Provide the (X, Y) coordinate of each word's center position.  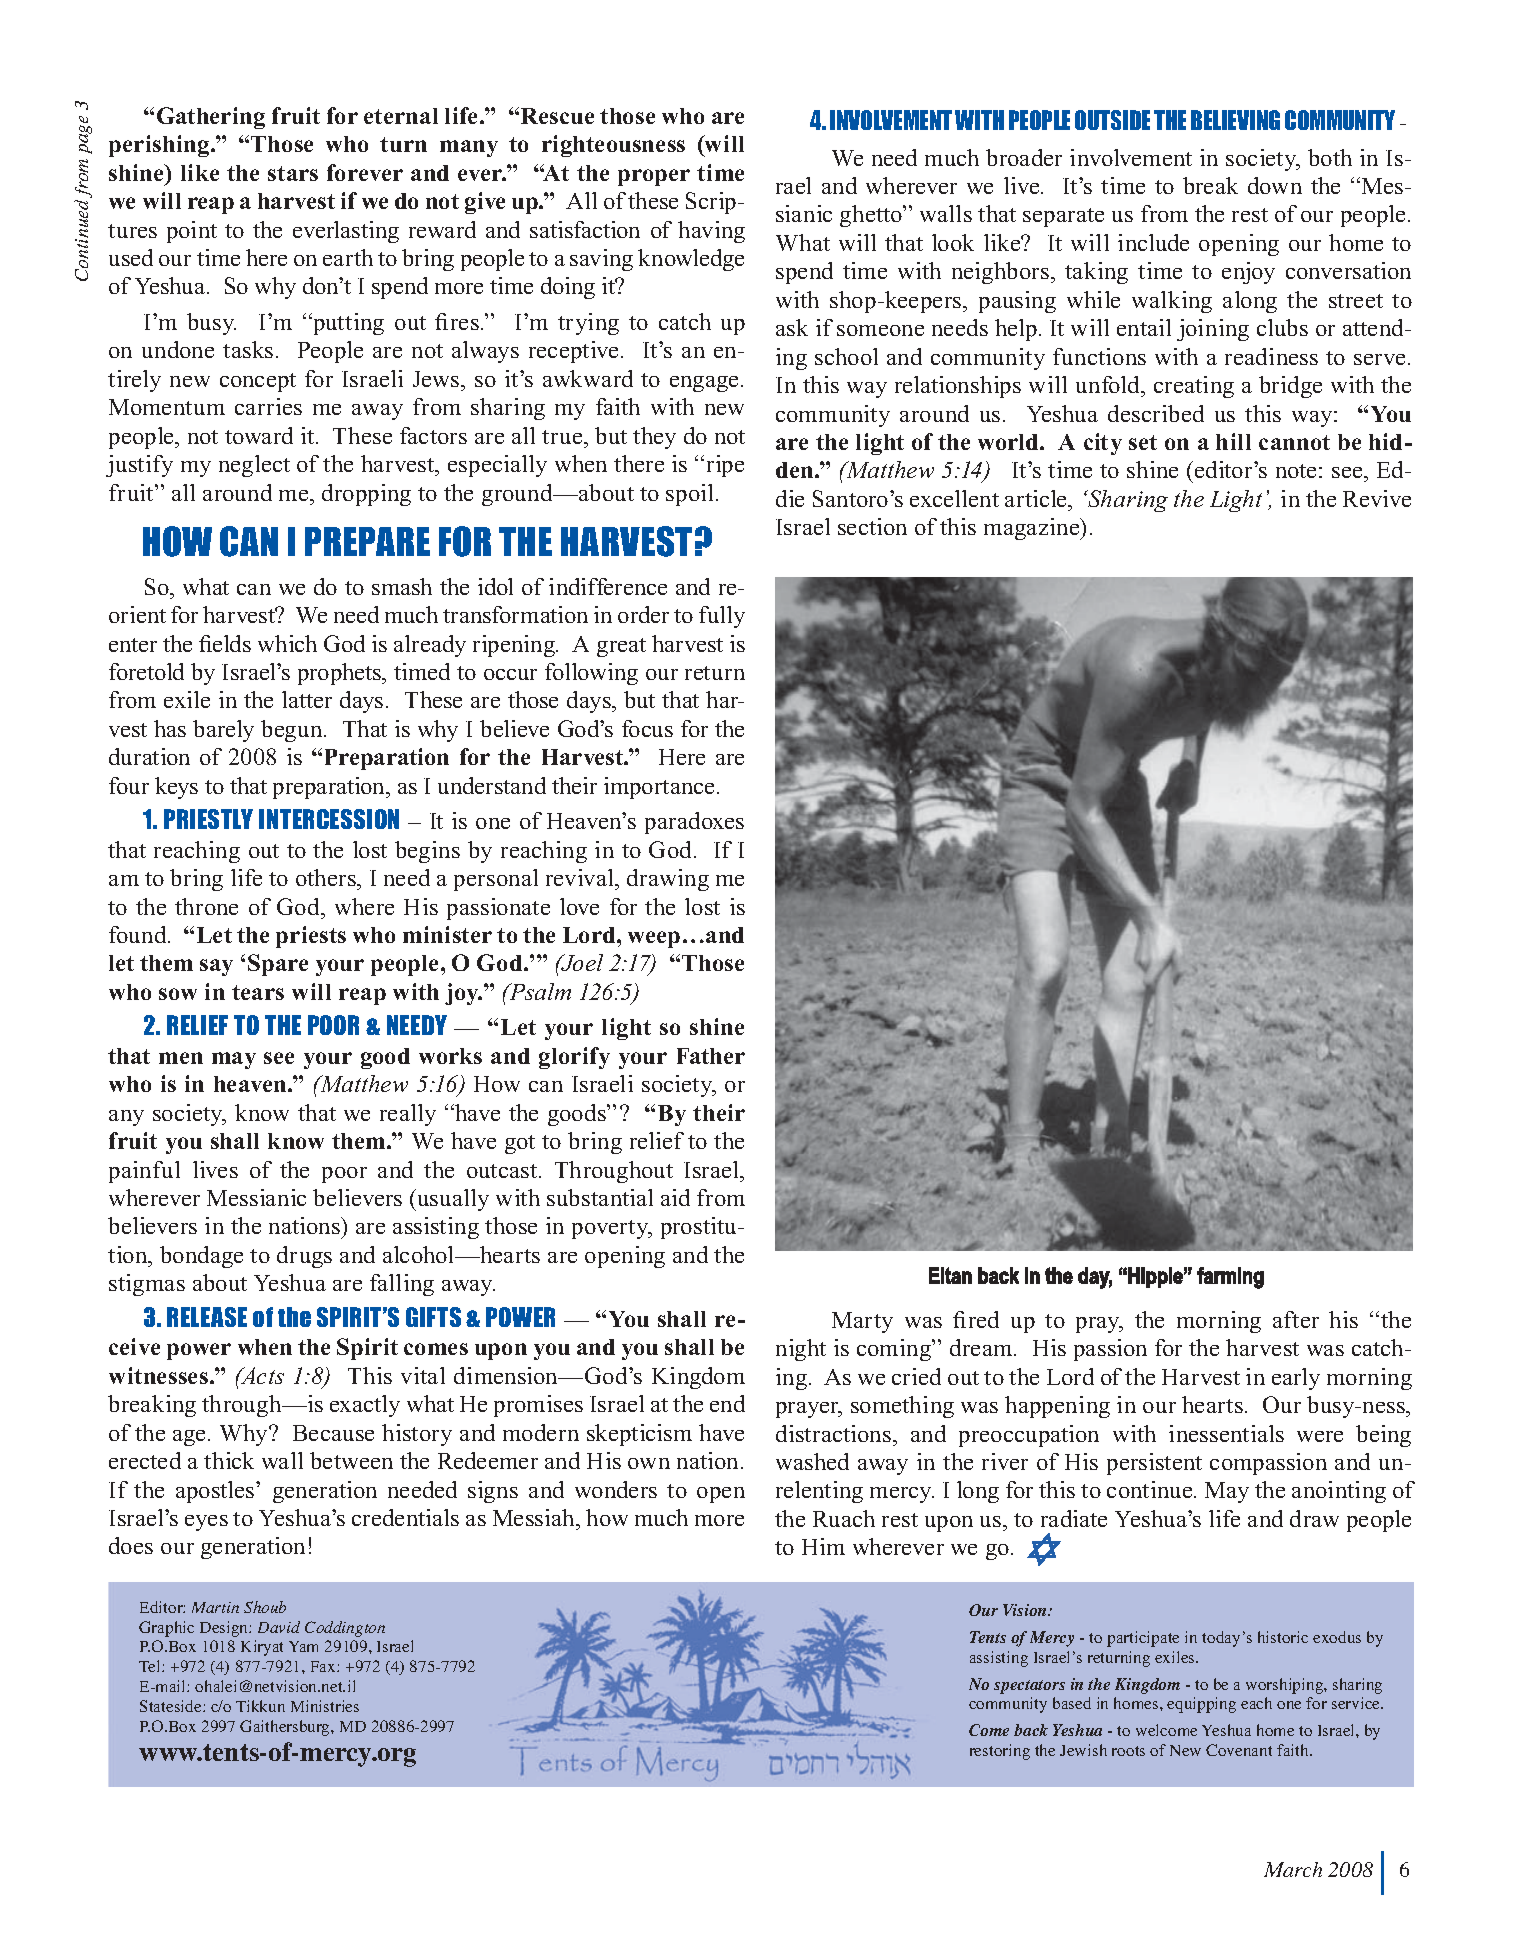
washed (812, 1461)
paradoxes (694, 823)
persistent (1154, 1464)
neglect (254, 466)
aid (675, 1197)
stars (293, 173)
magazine (1033, 529)
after (1296, 1319)
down (1275, 185)
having (711, 232)
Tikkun (260, 1706)
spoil (689, 495)
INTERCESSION (329, 819)
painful (144, 1172)
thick (229, 1460)
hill (1233, 441)
